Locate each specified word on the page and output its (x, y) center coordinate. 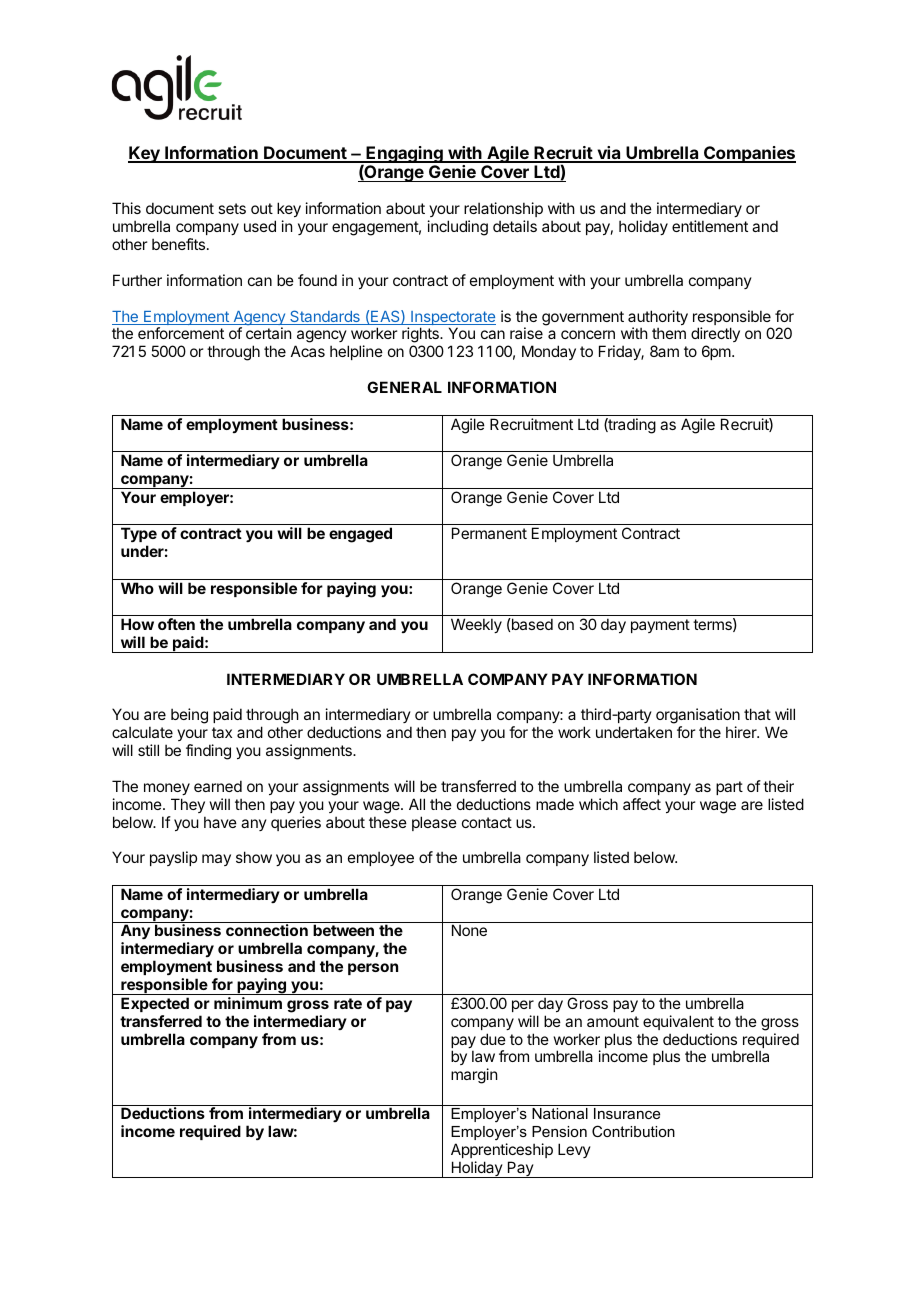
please (434, 823)
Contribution (633, 1131)
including (458, 228)
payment (660, 626)
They (188, 805)
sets (232, 208)
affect (642, 804)
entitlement (710, 226)
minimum (248, 1003)
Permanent (489, 533)
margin (474, 1076)
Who (137, 588)
